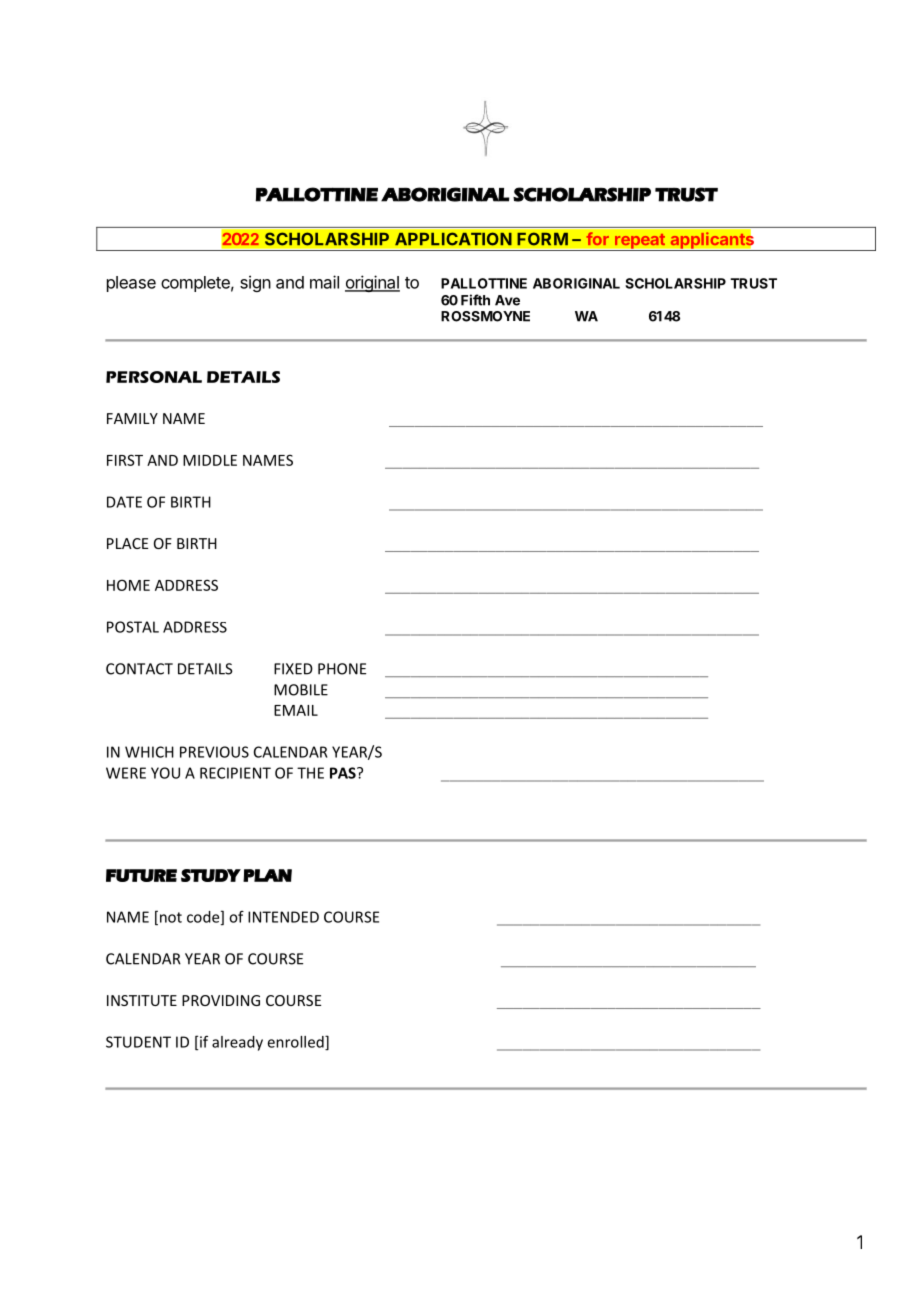  I want to click on Ave, so click(507, 300).
